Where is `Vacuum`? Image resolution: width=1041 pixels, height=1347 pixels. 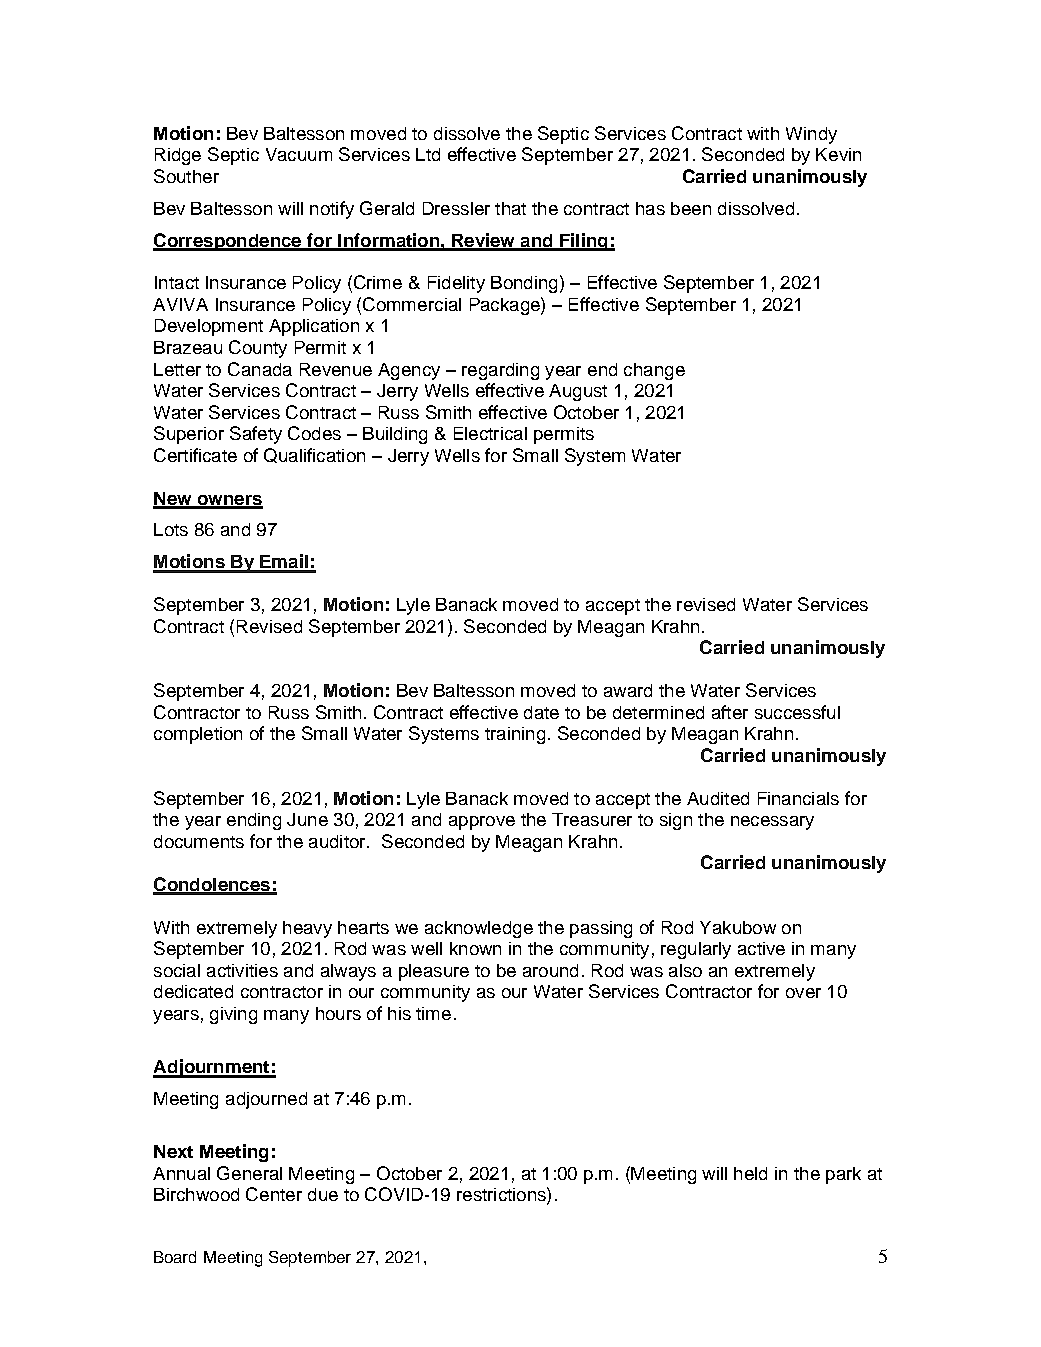
Vacuum is located at coordinates (299, 154).
